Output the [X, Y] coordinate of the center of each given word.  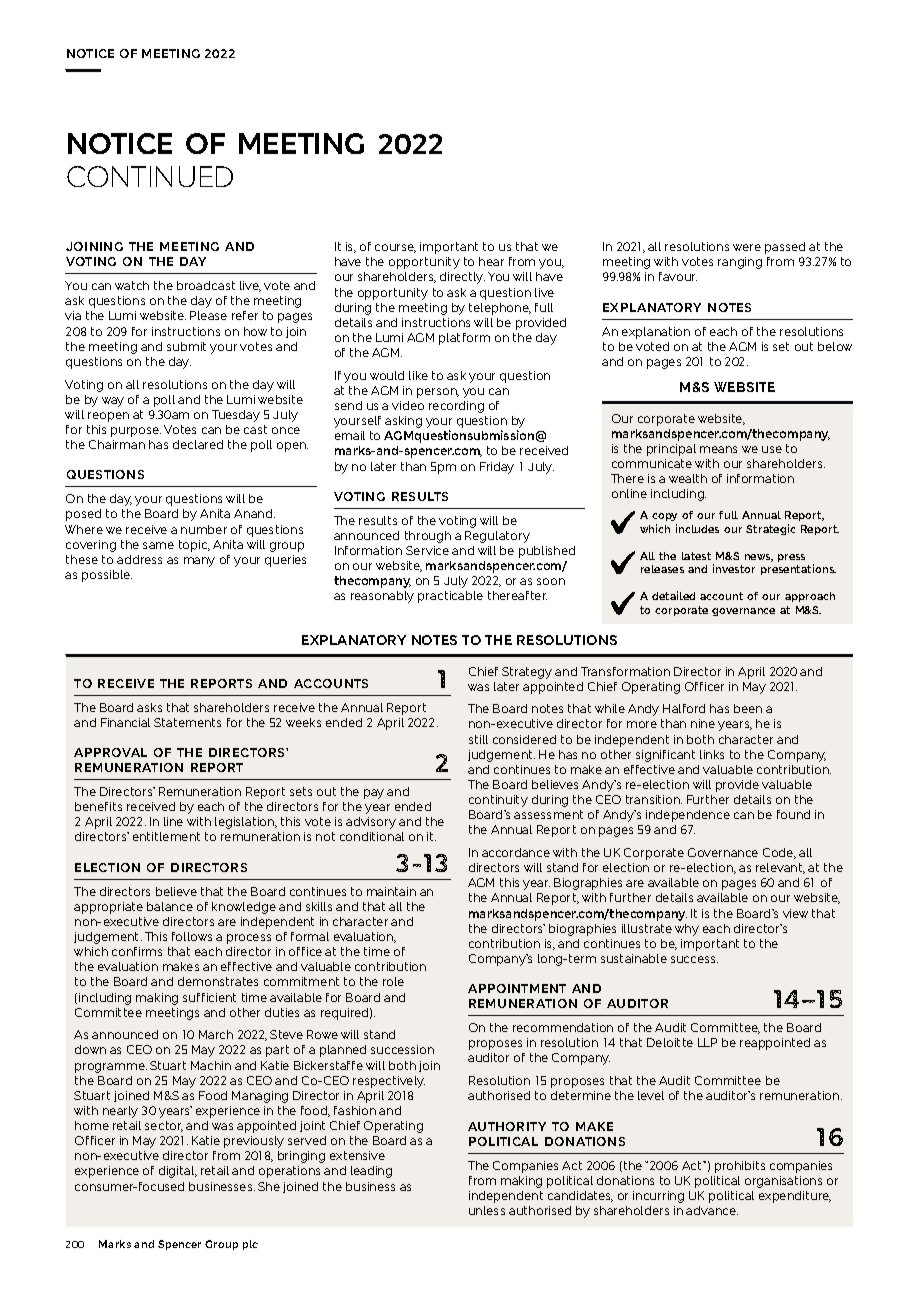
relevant [780, 868]
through [428, 537]
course [395, 248]
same [158, 545]
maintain [391, 891]
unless [487, 1210]
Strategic [770, 529]
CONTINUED [150, 176]
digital [178, 1172]
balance [170, 906]
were [747, 247]
